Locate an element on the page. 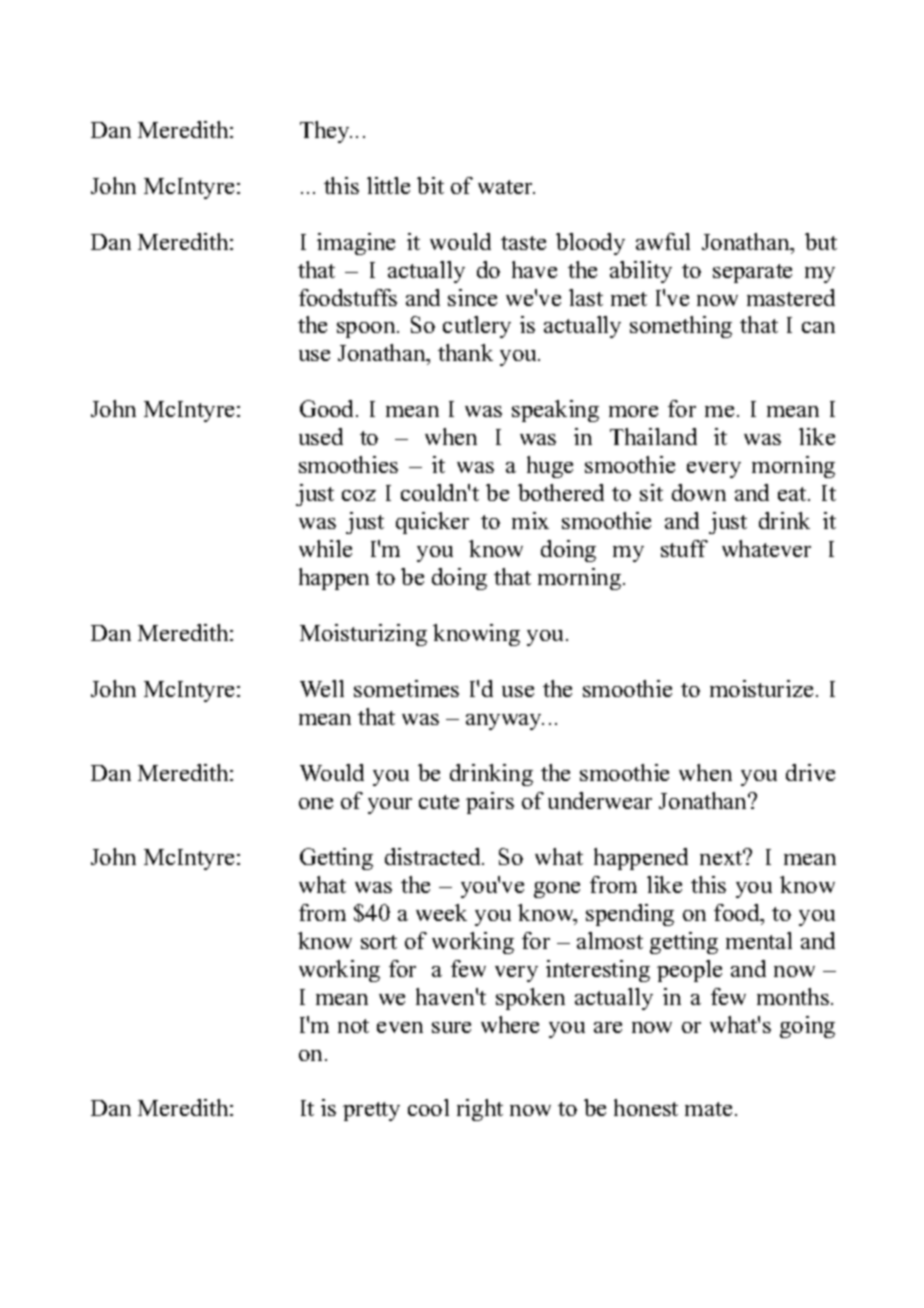  water is located at coordinates (506, 187).
